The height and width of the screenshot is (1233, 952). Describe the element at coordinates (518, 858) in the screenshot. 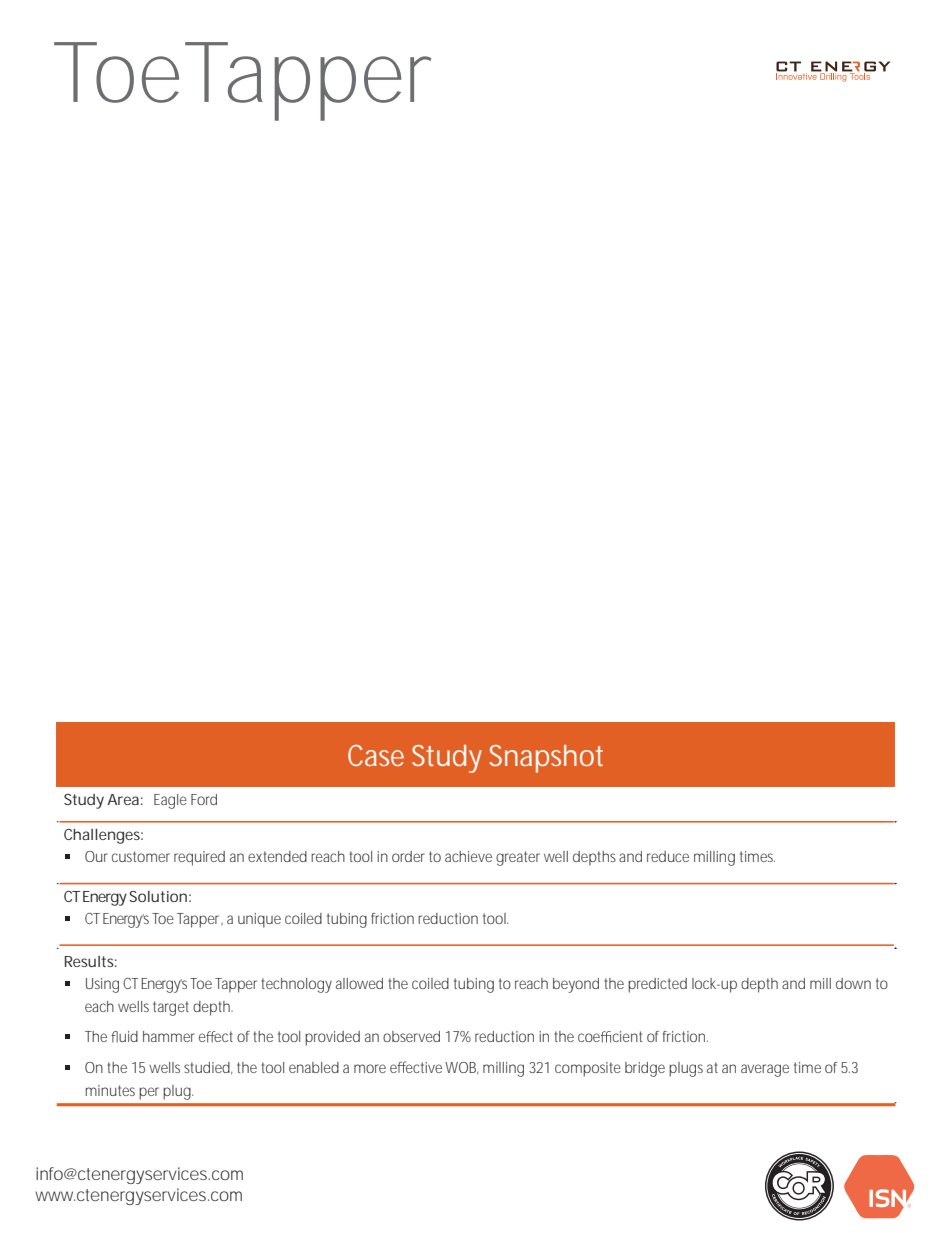

I see `greater` at that location.
